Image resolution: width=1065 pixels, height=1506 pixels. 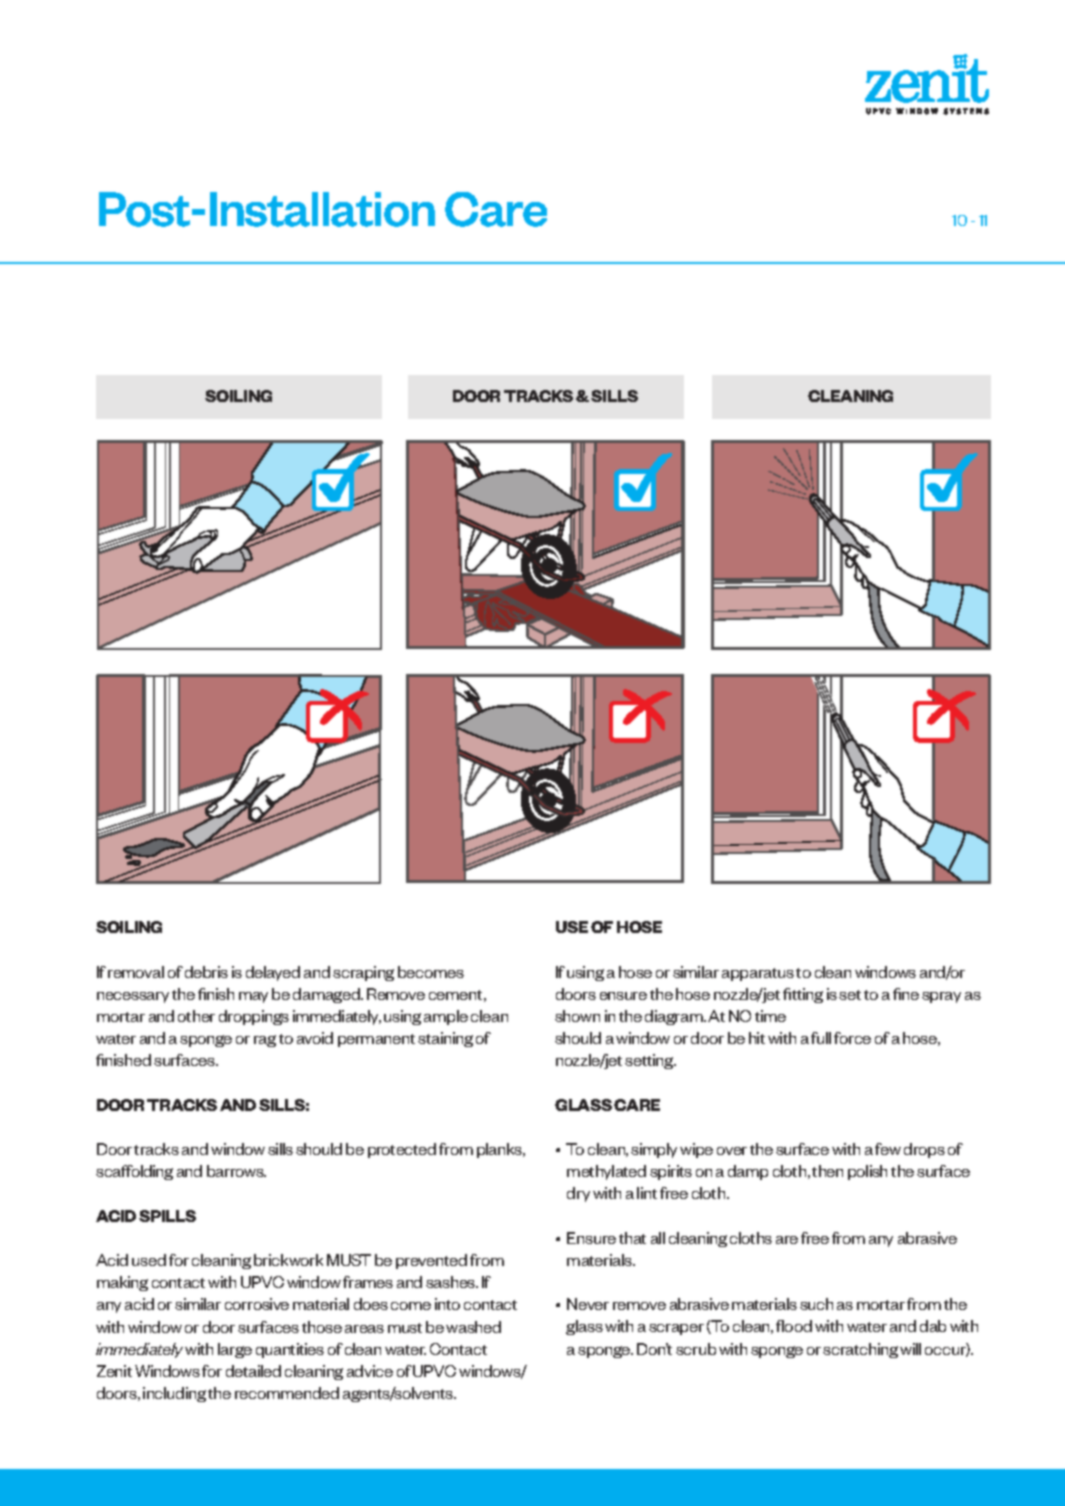 I want to click on barrows, so click(x=236, y=1171).
